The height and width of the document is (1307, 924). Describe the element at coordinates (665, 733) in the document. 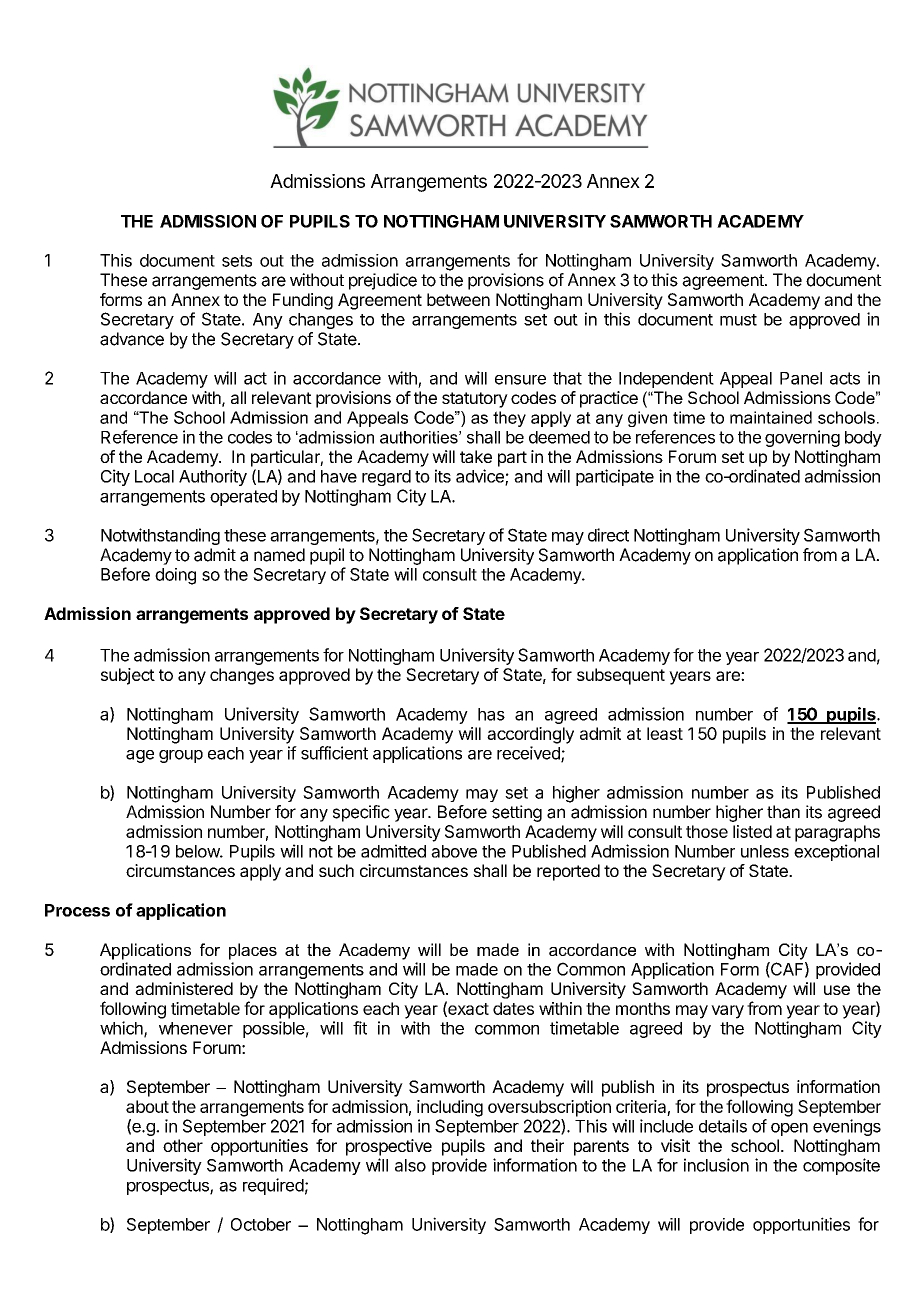

I see `least` at that location.
